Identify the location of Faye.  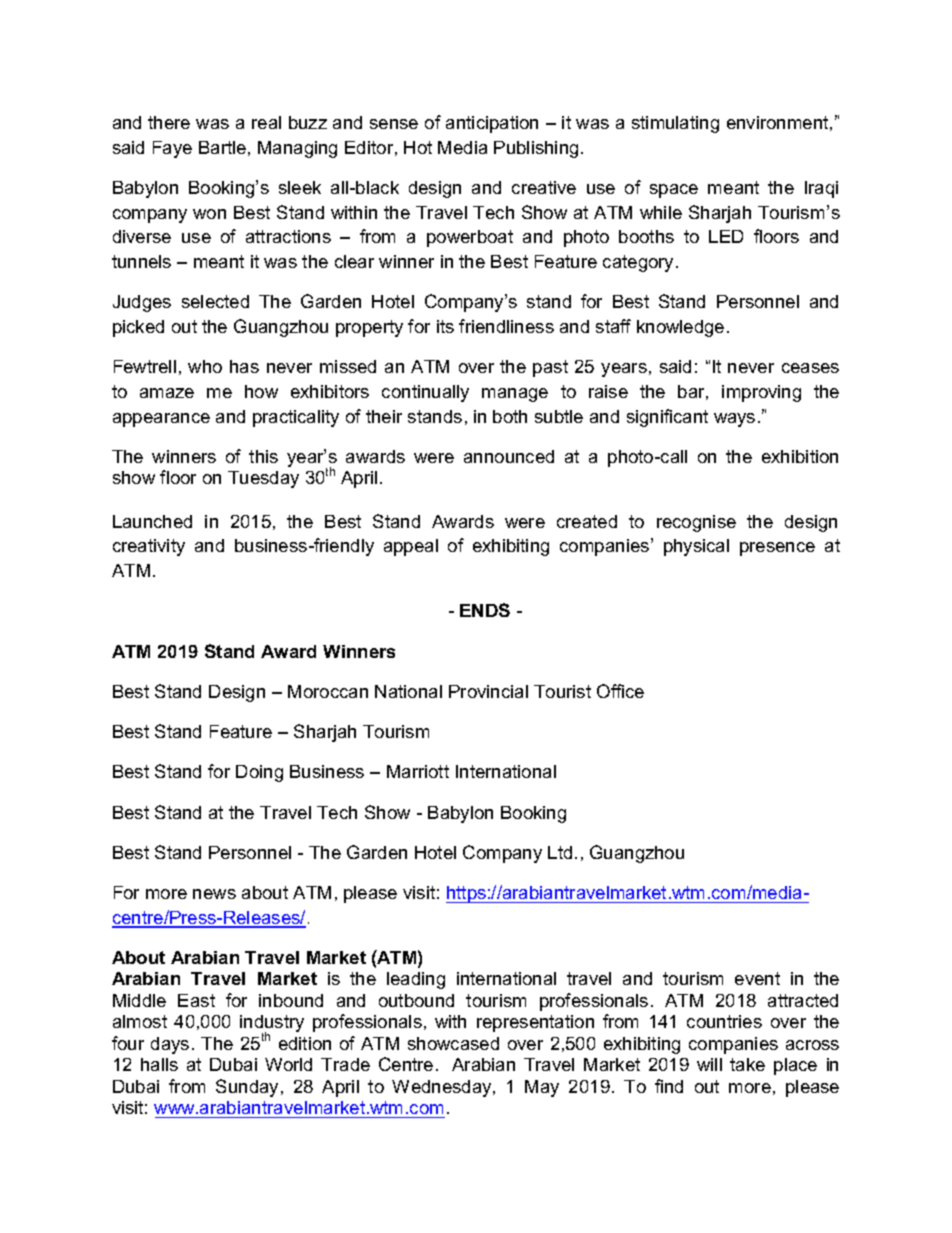
(172, 149).
